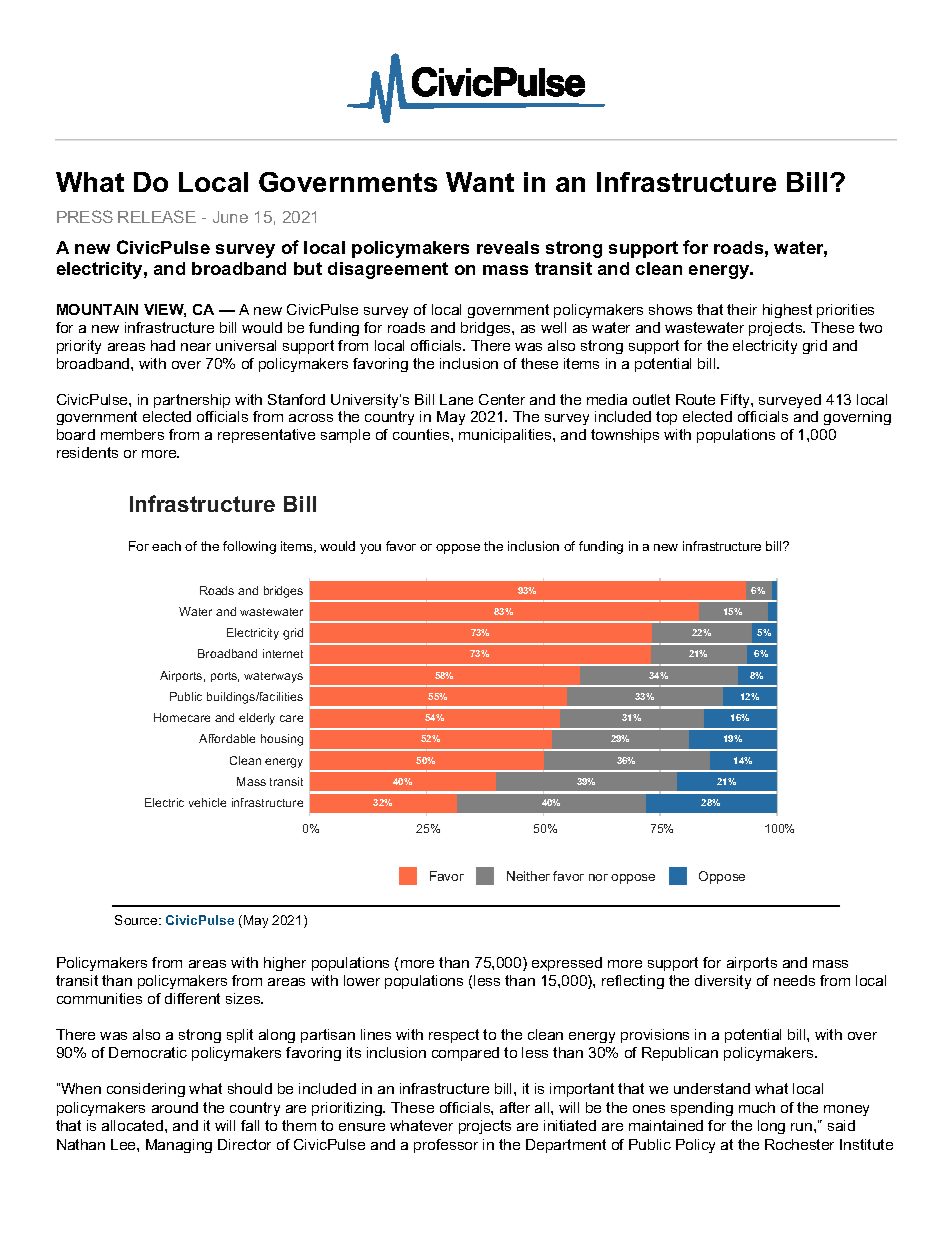 The height and width of the screenshot is (1233, 952). I want to click on Want, so click(480, 182).
